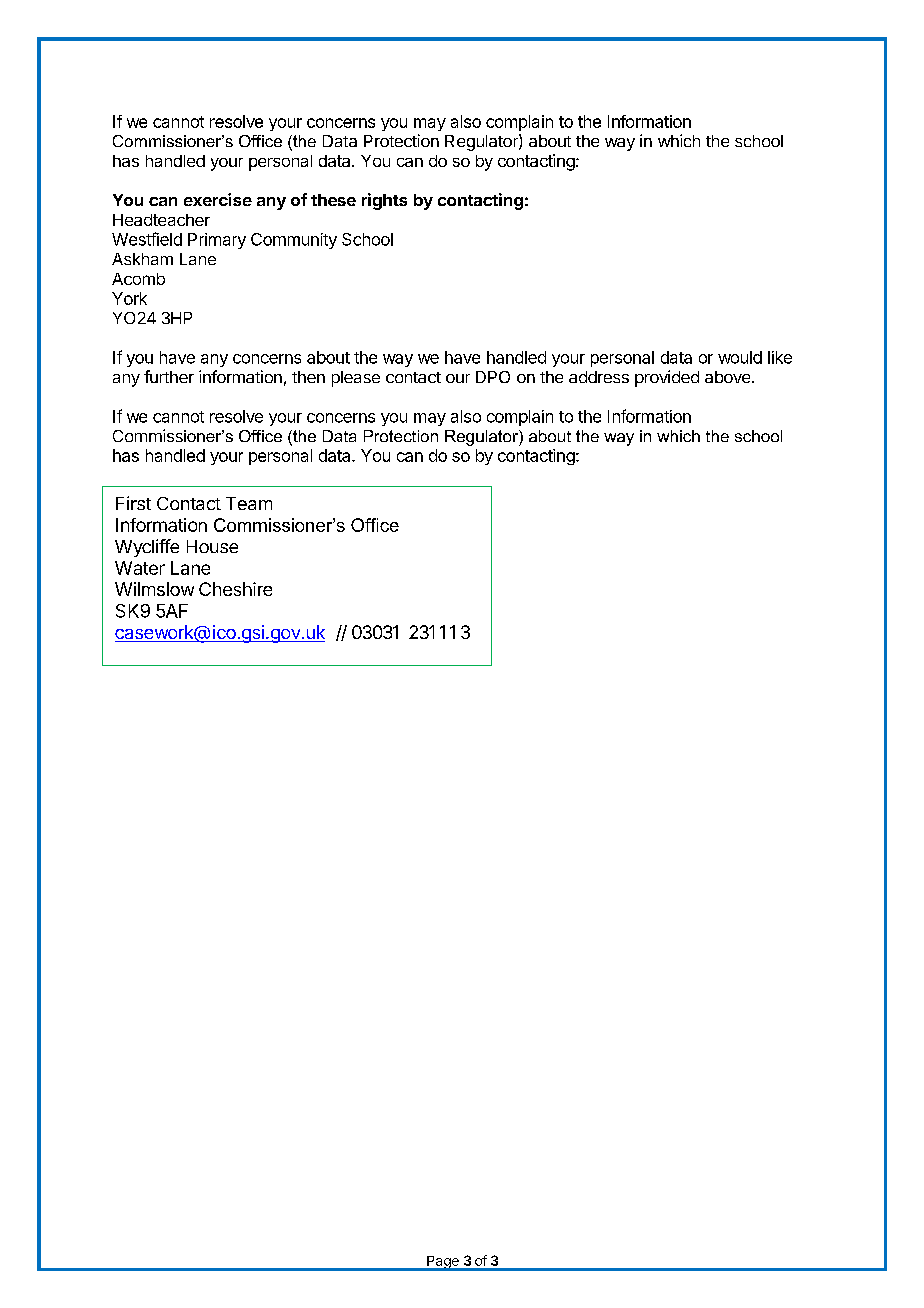 The image size is (924, 1308). I want to click on these, so click(333, 200).
